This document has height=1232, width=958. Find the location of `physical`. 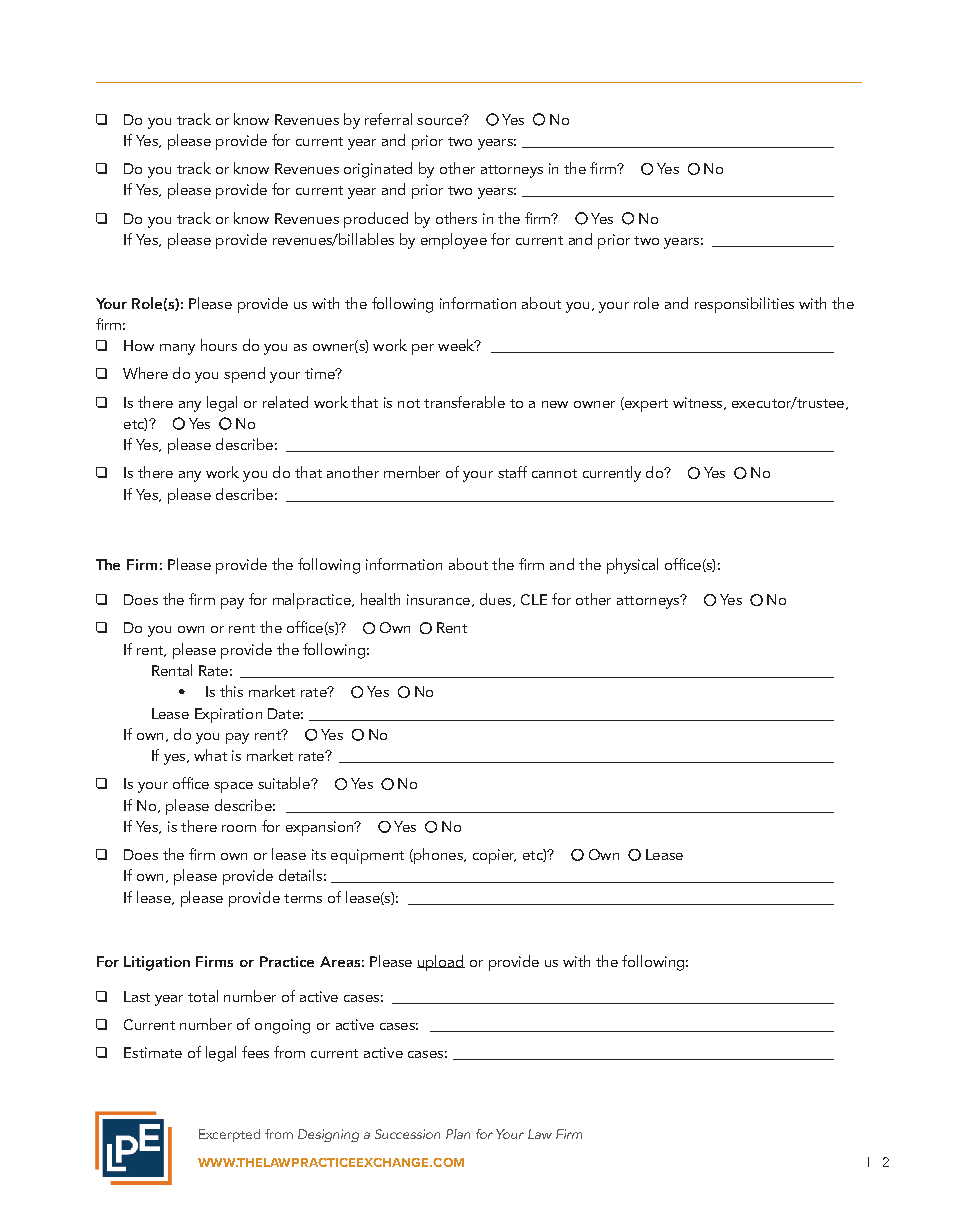

physical is located at coordinates (632, 566).
